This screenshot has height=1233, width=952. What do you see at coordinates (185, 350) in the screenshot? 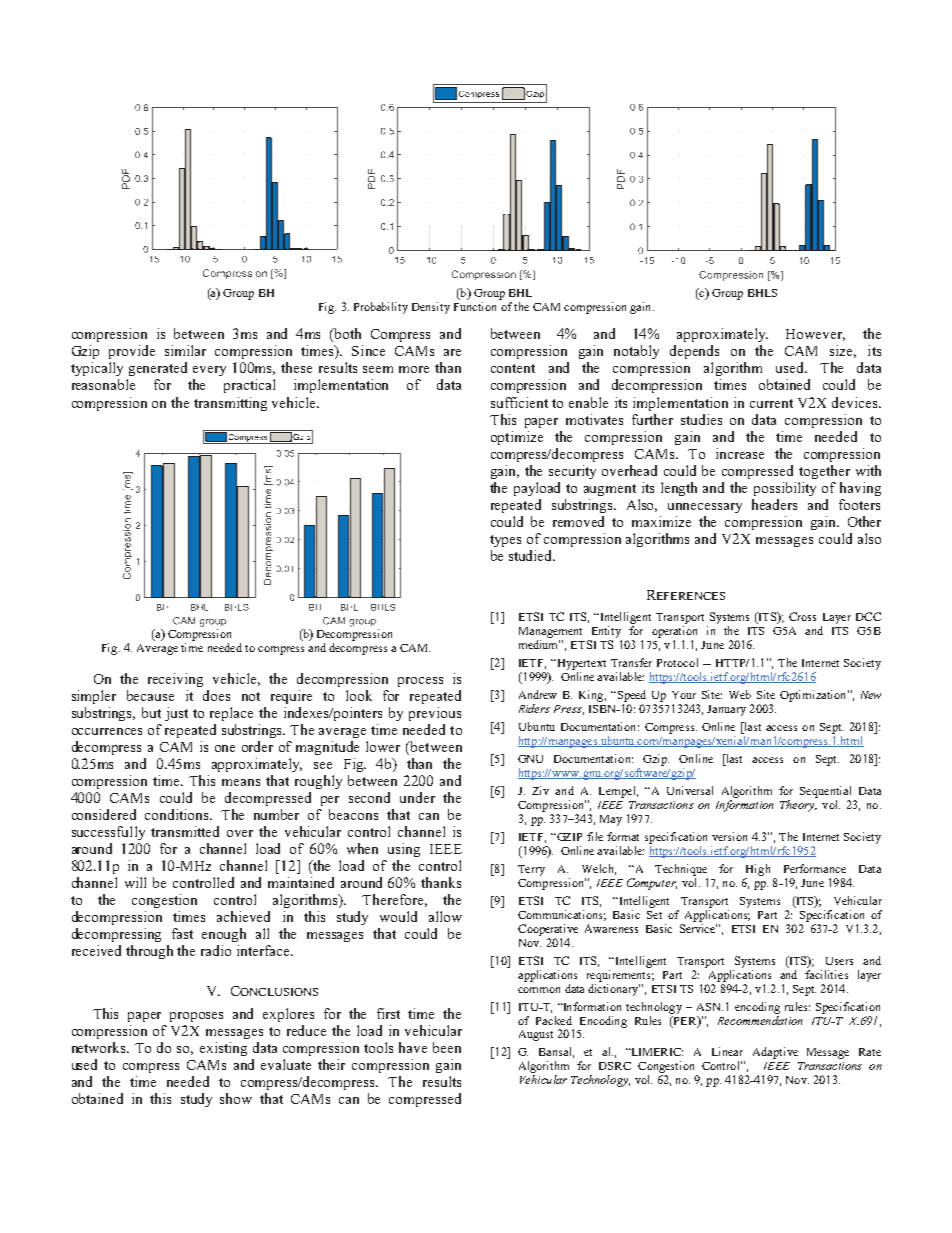
I see `similar` at bounding box center [185, 350].
